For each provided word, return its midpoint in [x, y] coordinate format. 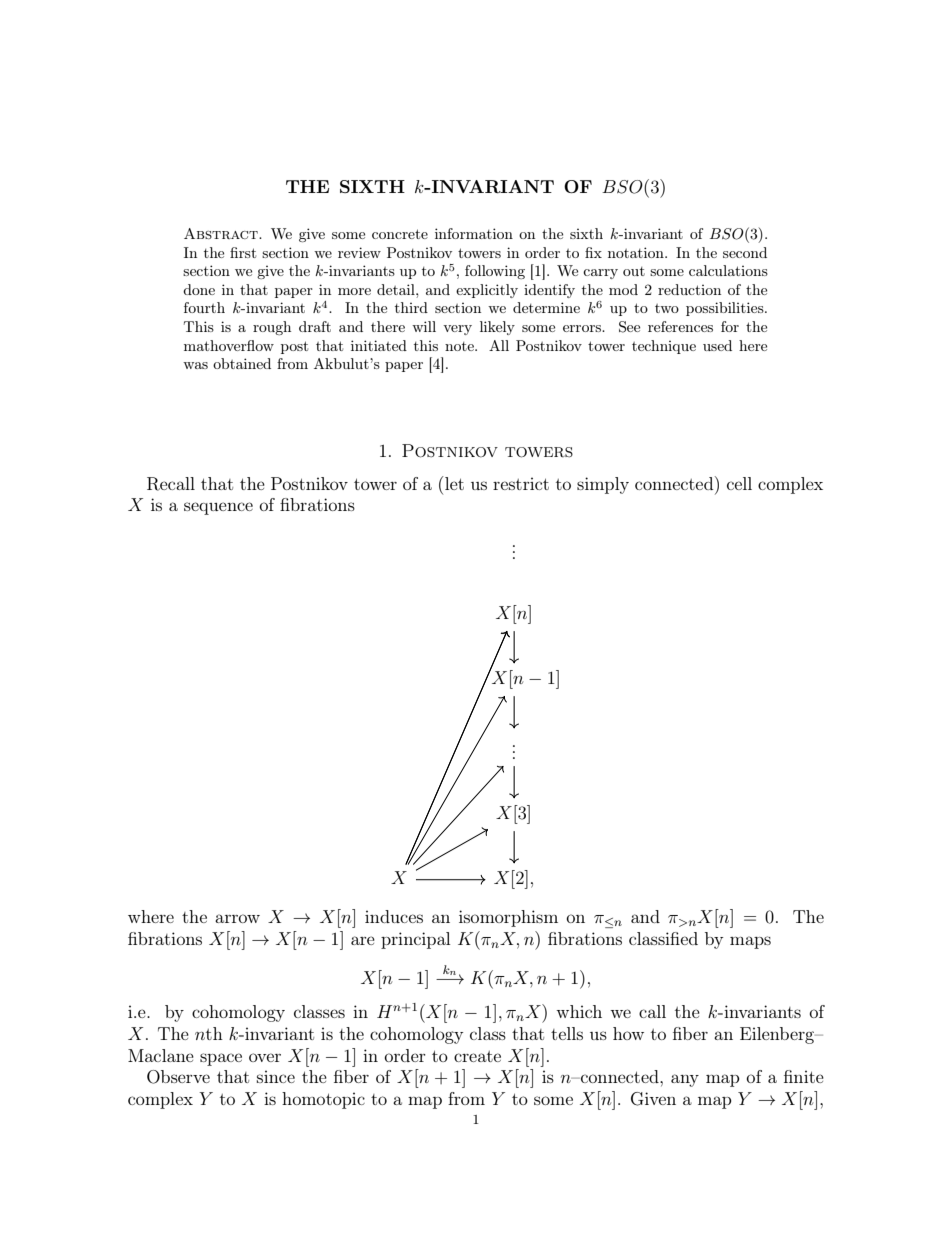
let [453, 483]
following [495, 272]
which [579, 1011]
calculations [728, 270]
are [363, 940]
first [243, 252]
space [221, 1059]
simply [603, 485]
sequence [218, 508]
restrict [521, 483]
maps [750, 942]
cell [739, 483]
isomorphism [508, 918]
